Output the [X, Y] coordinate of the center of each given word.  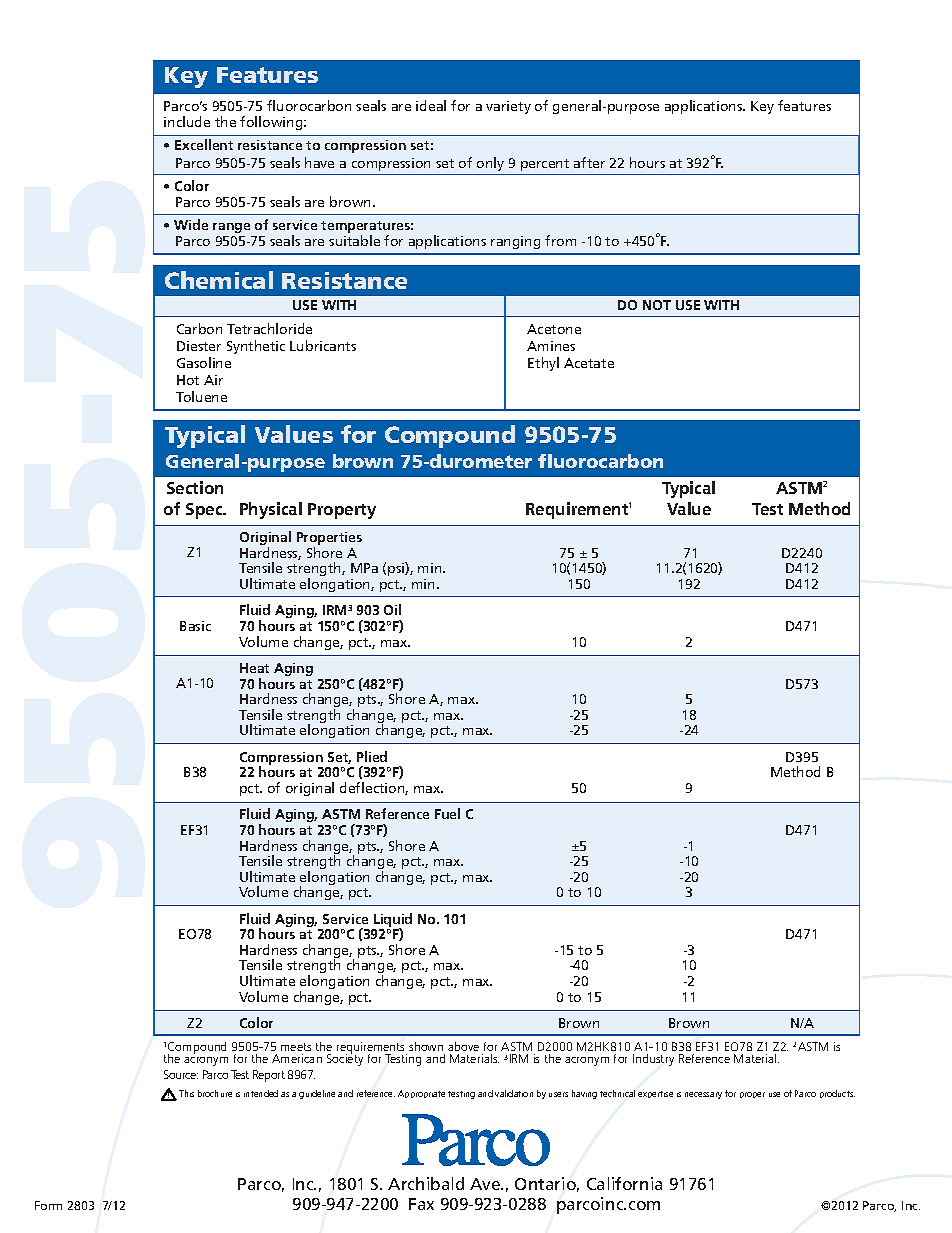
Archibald [426, 1183]
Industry [653, 1060]
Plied [372, 756]
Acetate [589, 363]
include [187, 121]
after [589, 162]
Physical [271, 510]
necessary [703, 1095]
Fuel [447, 813]
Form [48, 1205]
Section [195, 487]
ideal [431, 105]
